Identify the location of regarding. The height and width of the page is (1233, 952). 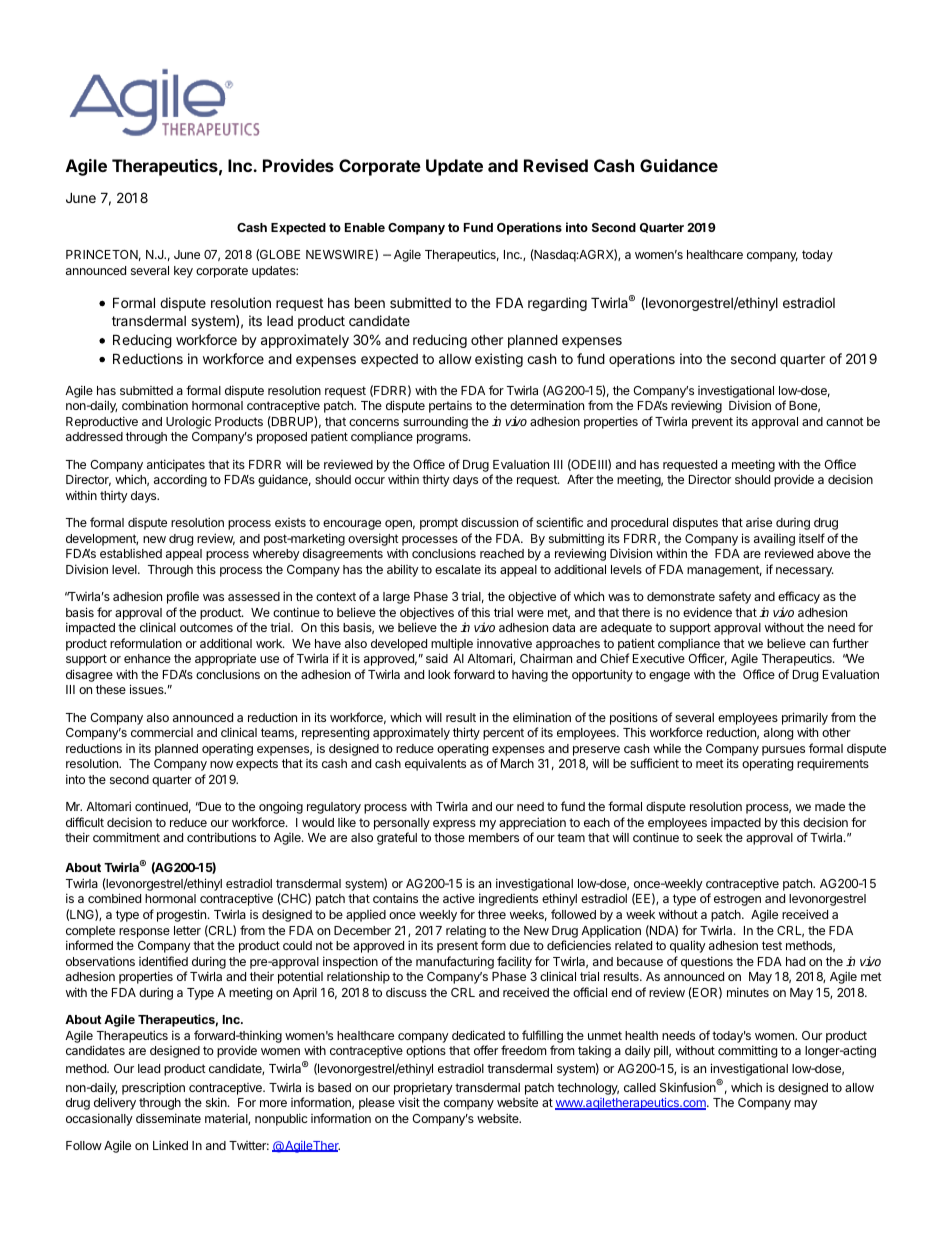
(557, 304).
